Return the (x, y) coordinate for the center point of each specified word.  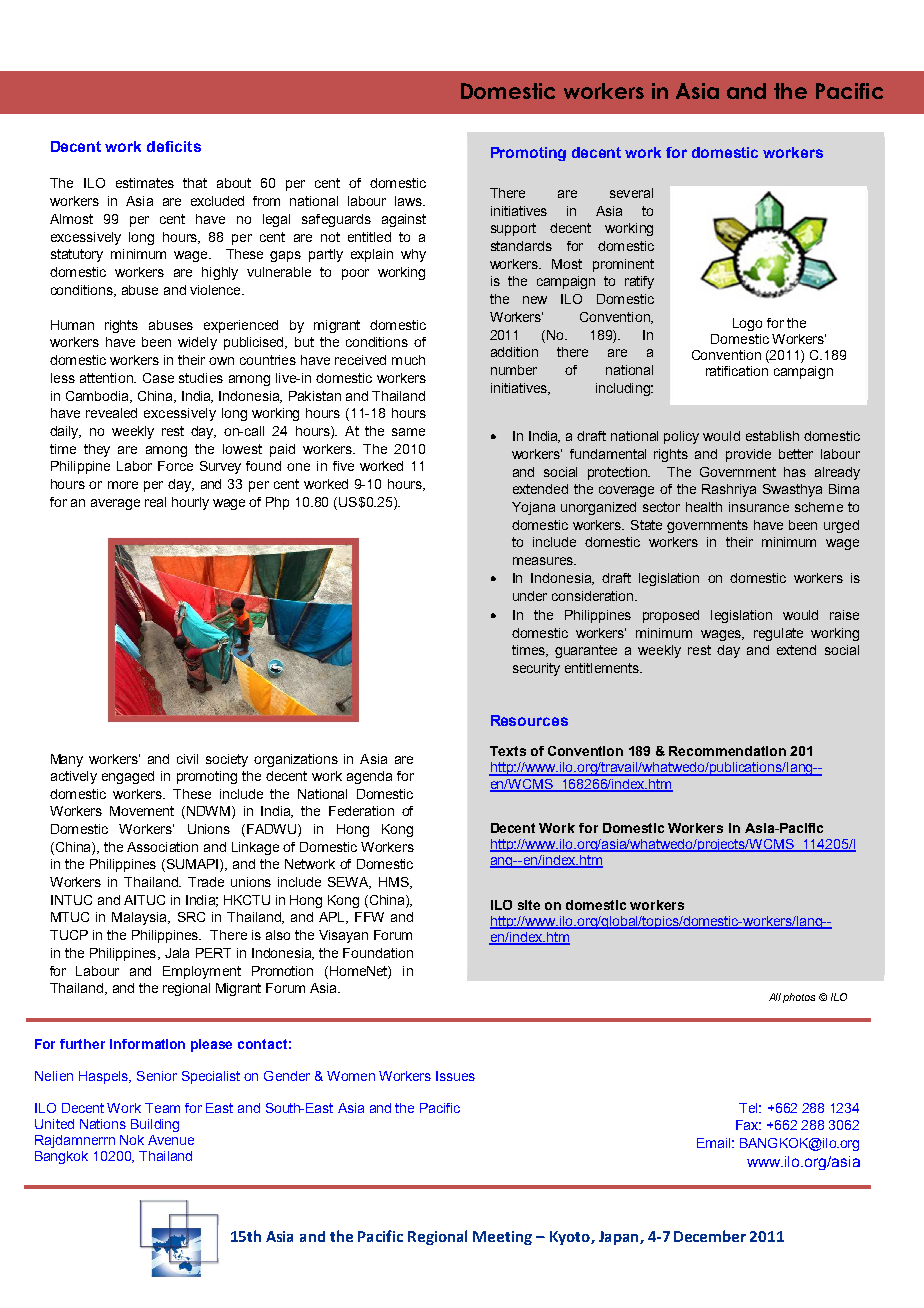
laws (409, 201)
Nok (132, 1140)
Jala (177, 953)
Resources (529, 720)
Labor (134, 466)
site (529, 905)
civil (187, 759)
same (408, 432)
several (631, 193)
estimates (145, 183)
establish (772, 436)
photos (799, 998)
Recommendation (727, 751)
